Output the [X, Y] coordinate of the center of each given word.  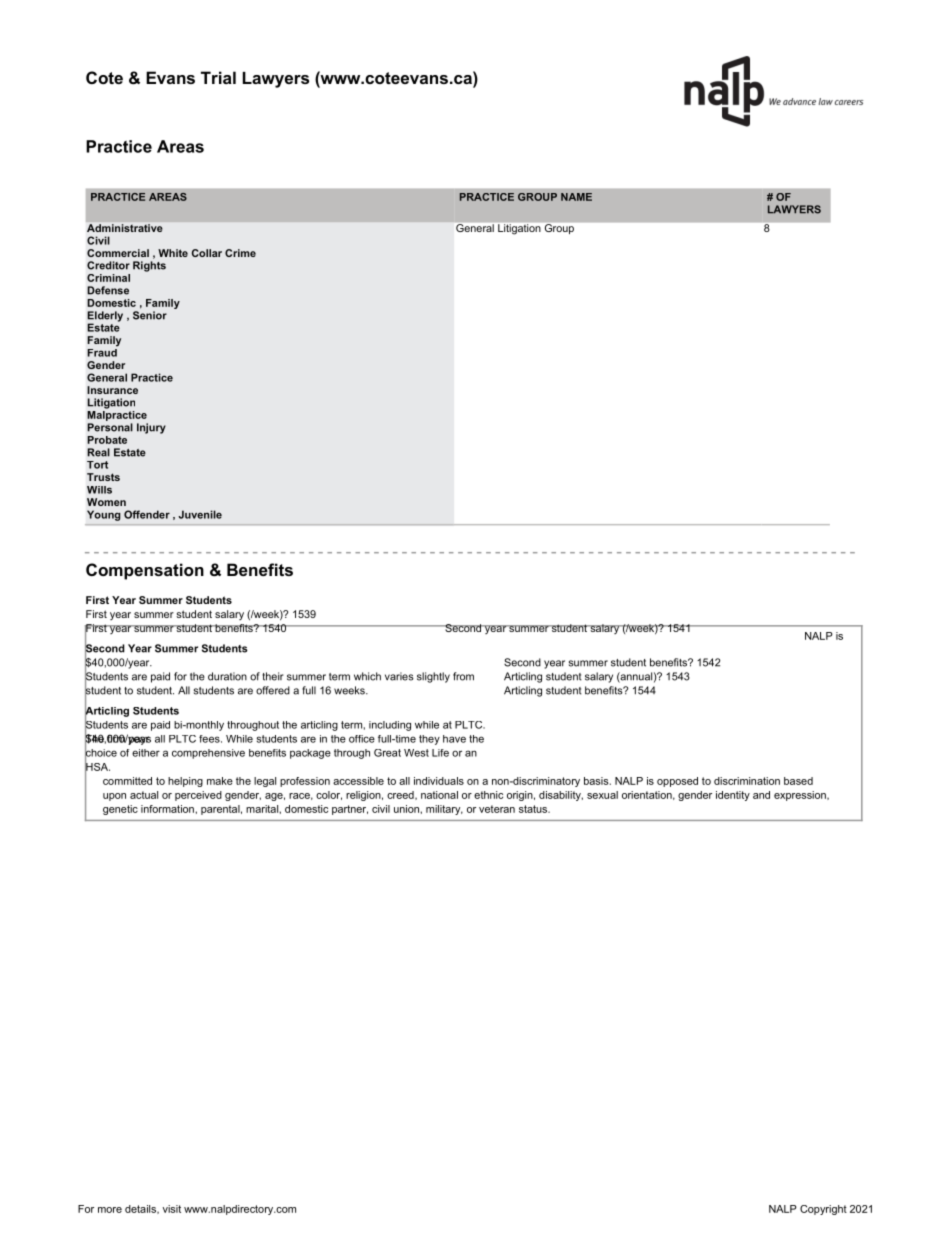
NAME [576, 197]
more [110, 1210]
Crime [240, 253]
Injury [151, 428]
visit [172, 1209]
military [444, 810]
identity [733, 796]
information [168, 809]
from [463, 676]
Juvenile [200, 514]
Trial [218, 77]
